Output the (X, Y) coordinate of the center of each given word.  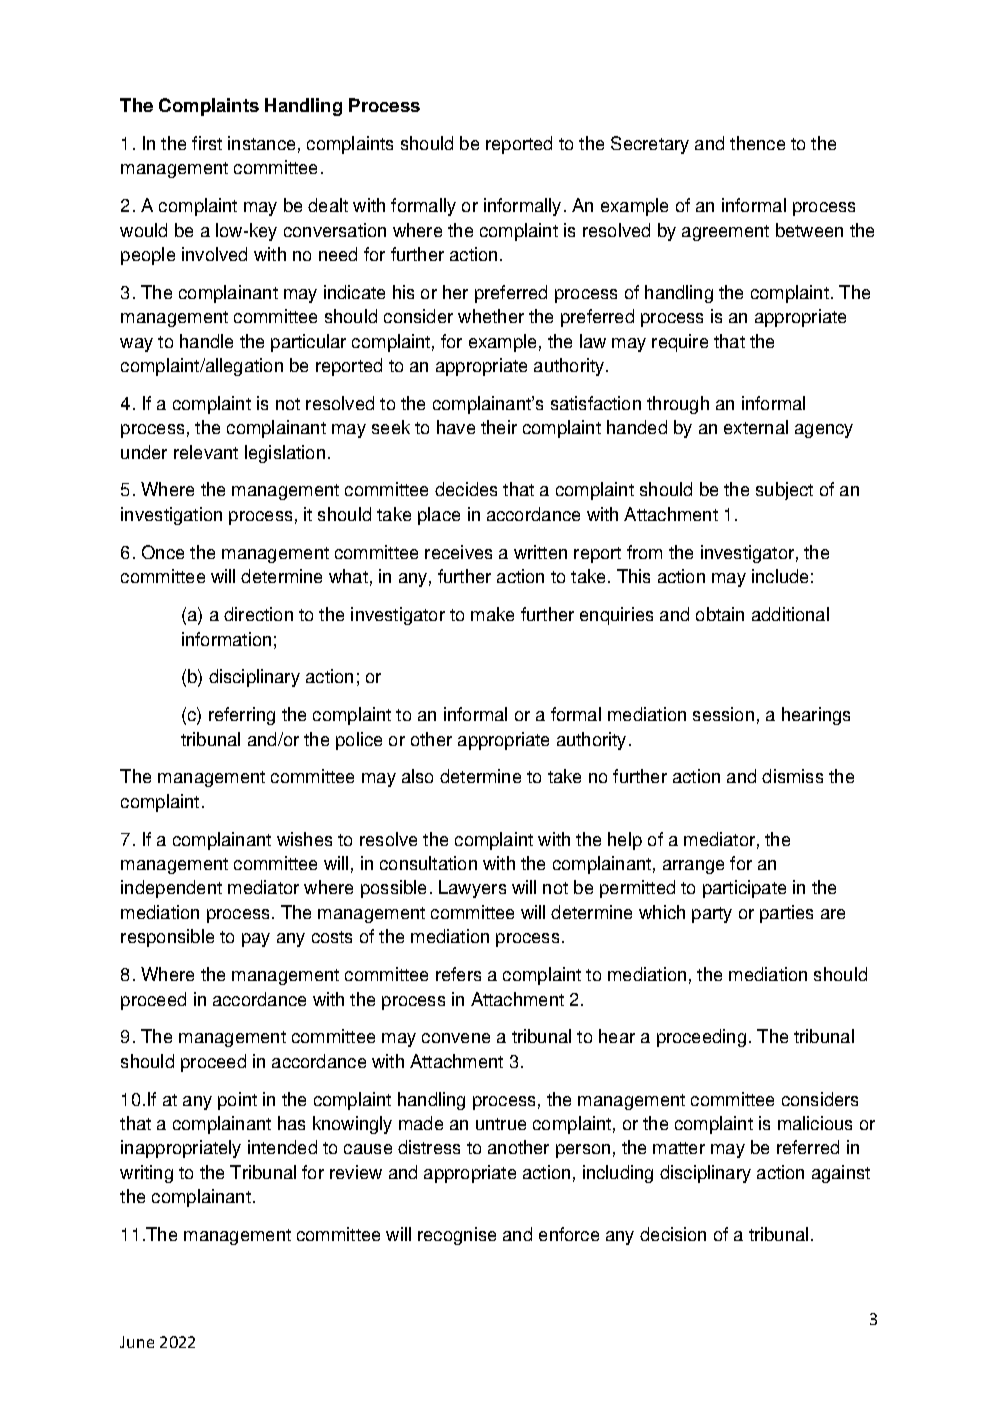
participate (744, 889)
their (499, 427)
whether (491, 316)
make (492, 614)
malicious (815, 1123)
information (226, 639)
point (237, 1101)
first (207, 143)
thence (757, 143)
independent (171, 889)
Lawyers (472, 889)
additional (790, 614)
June (137, 1342)
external (756, 427)
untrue (501, 1124)
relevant (206, 452)
